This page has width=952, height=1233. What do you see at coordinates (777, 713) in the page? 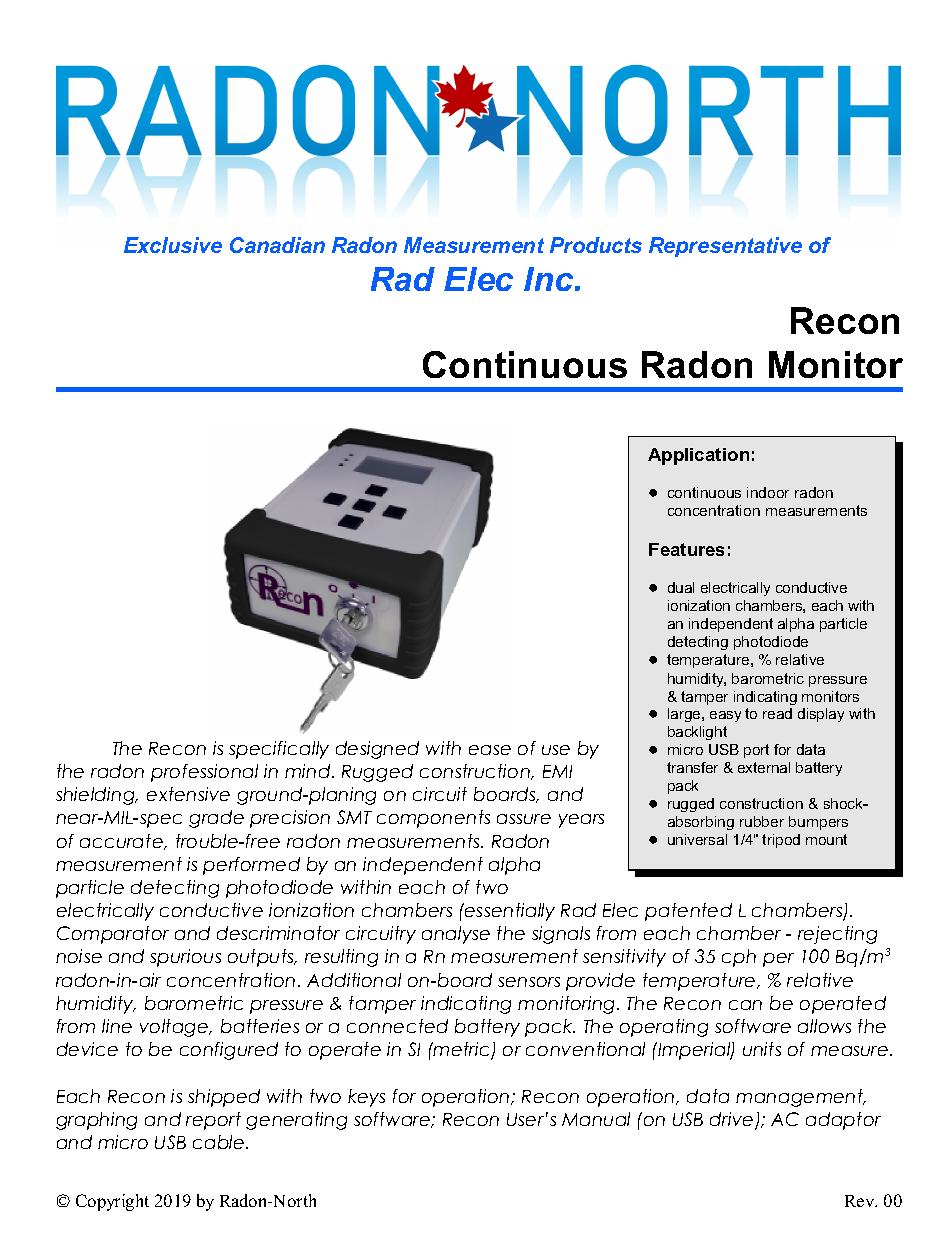
I see `read` at bounding box center [777, 713].
